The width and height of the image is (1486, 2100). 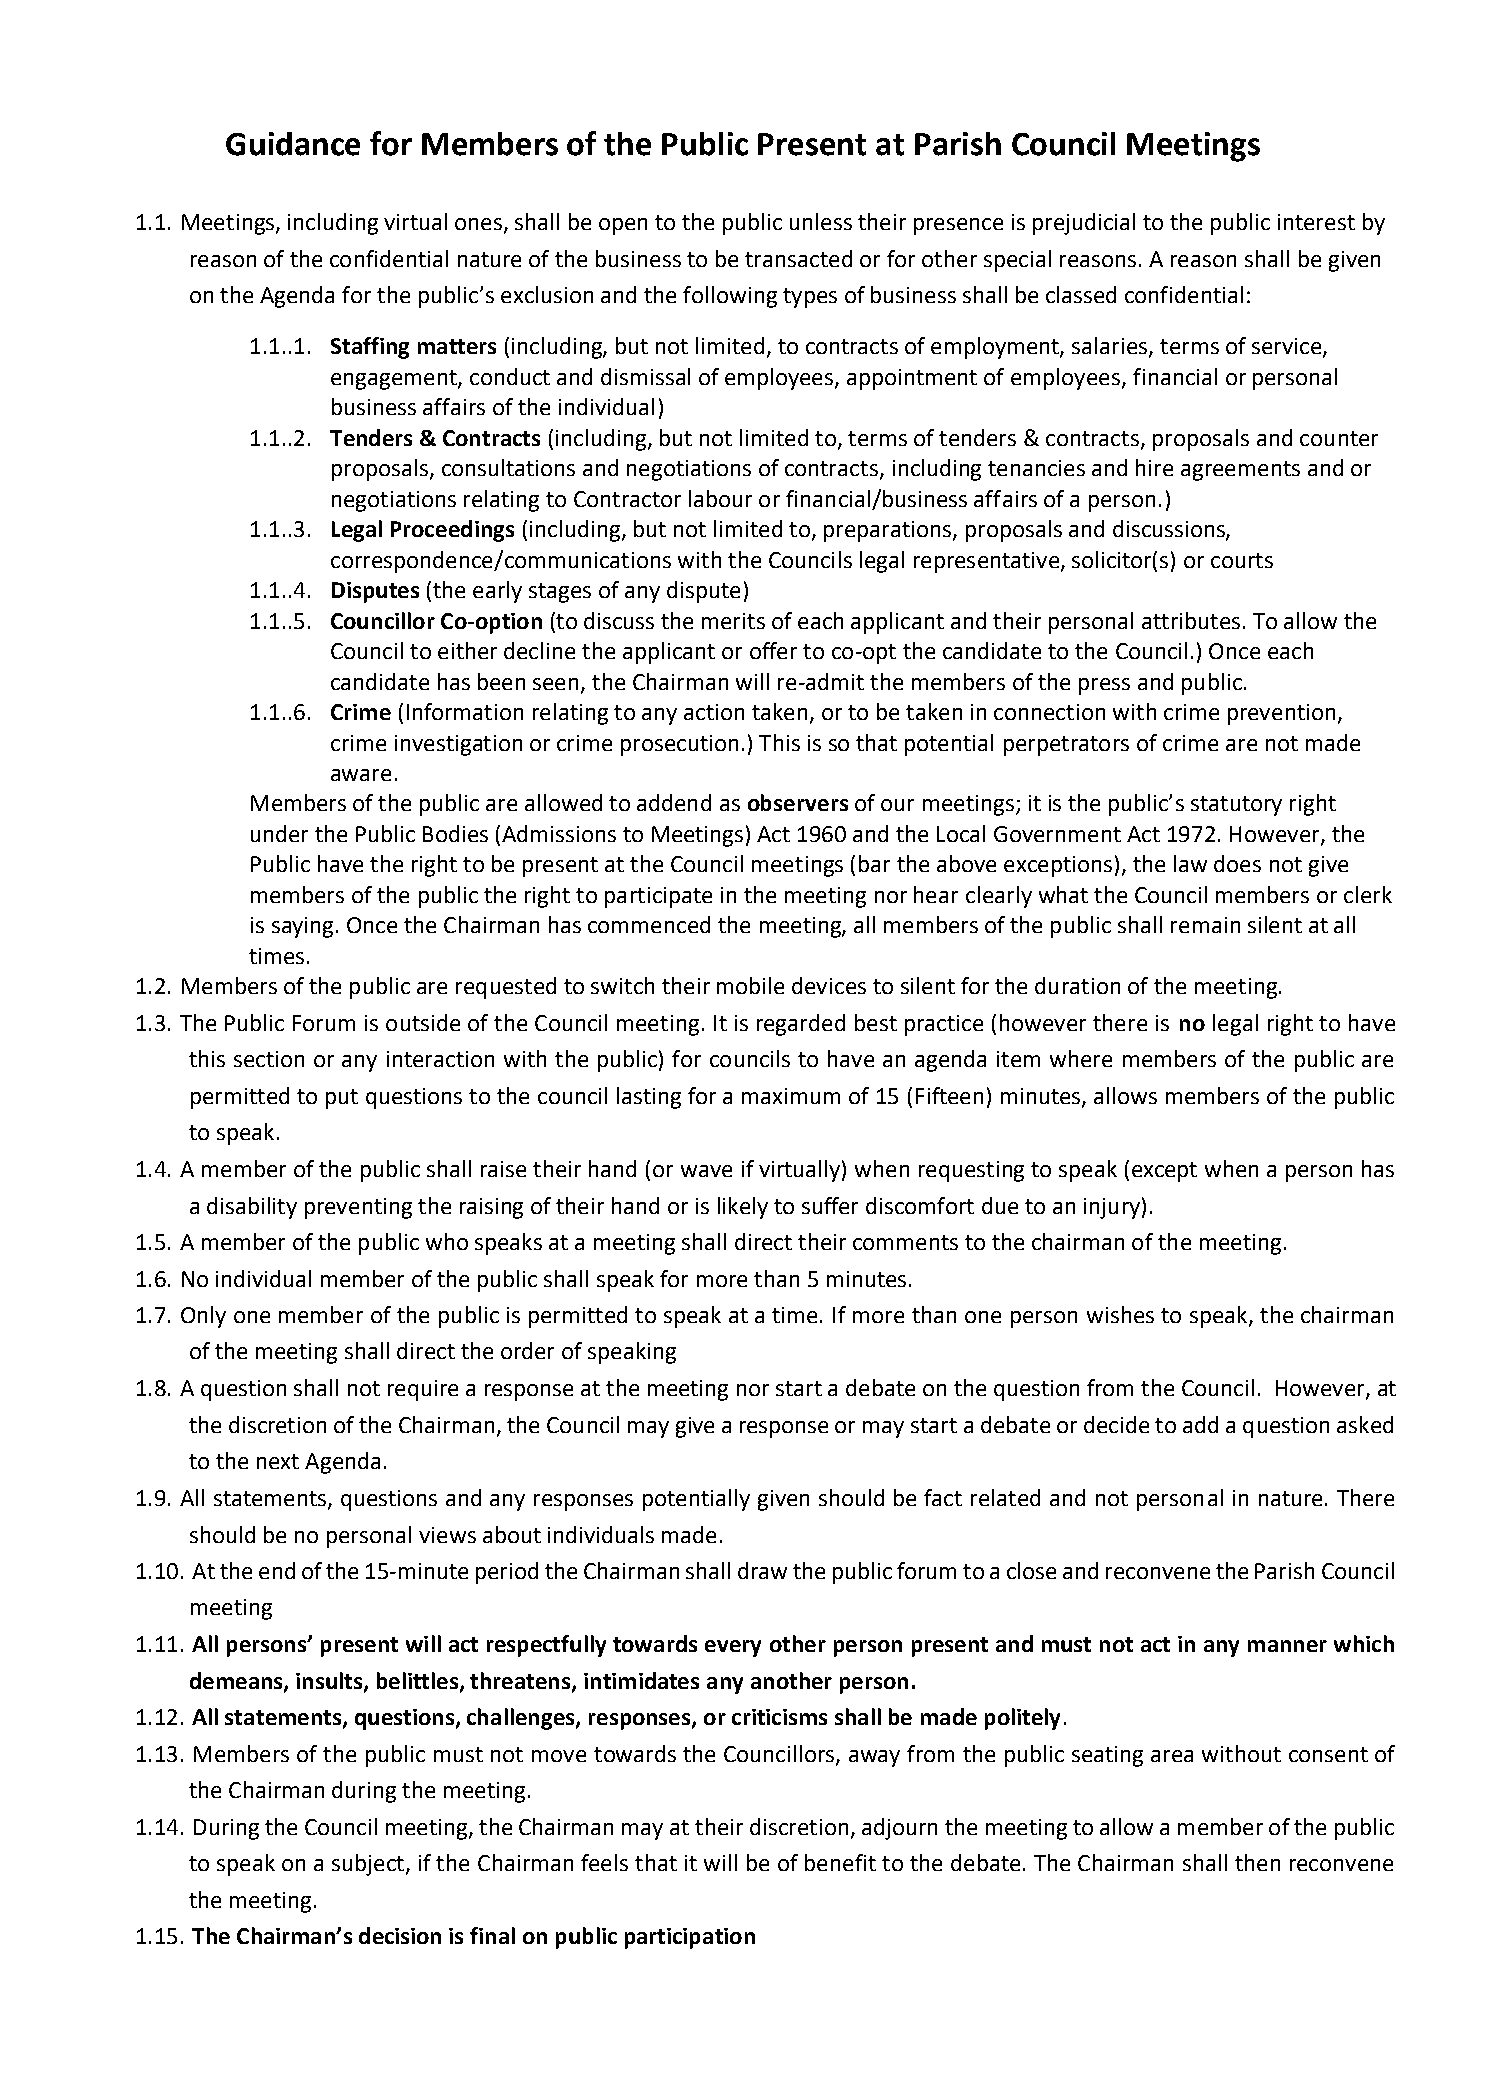 I want to click on then, so click(x=1257, y=1862).
